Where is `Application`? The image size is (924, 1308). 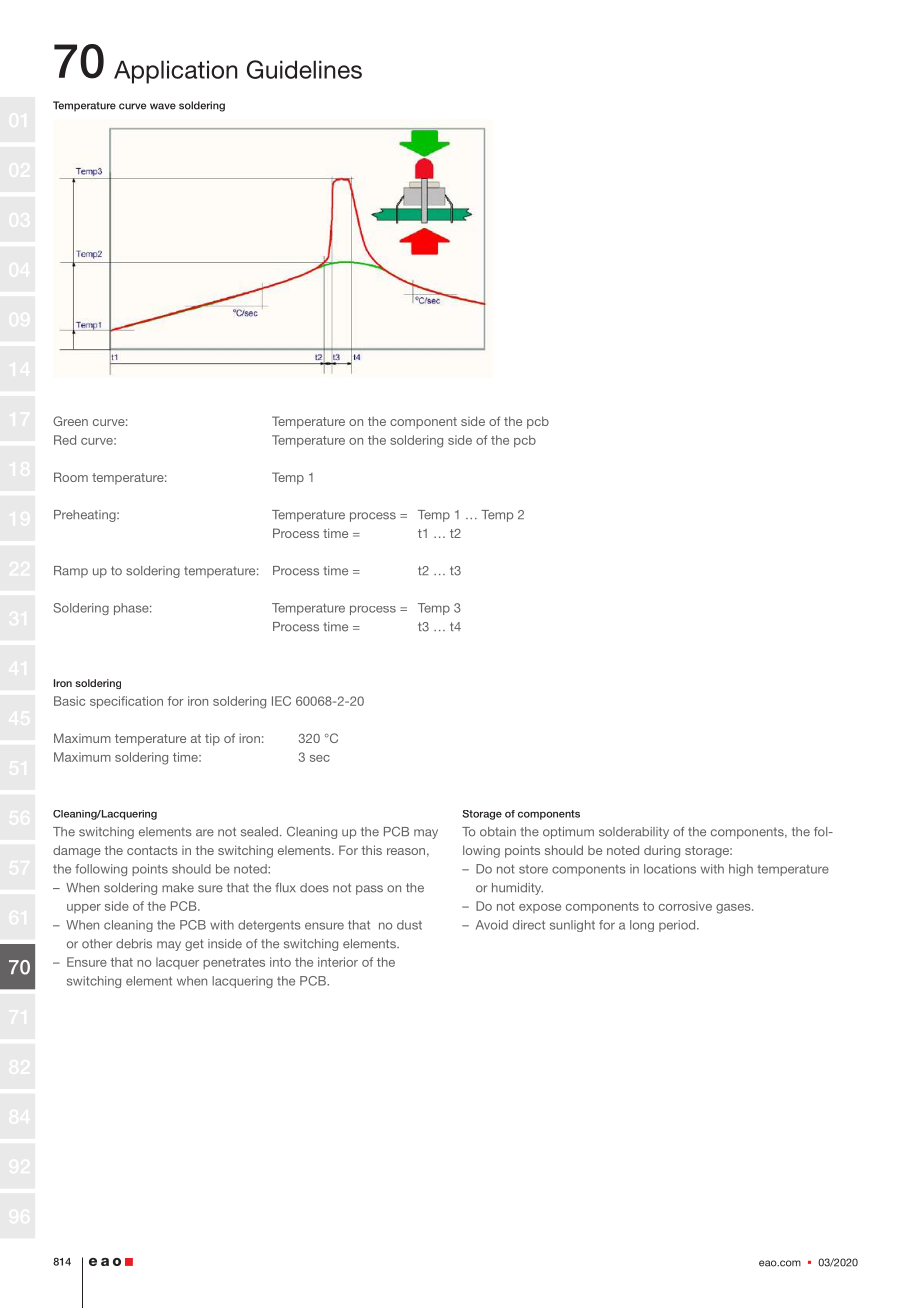
Application is located at coordinates (175, 72).
